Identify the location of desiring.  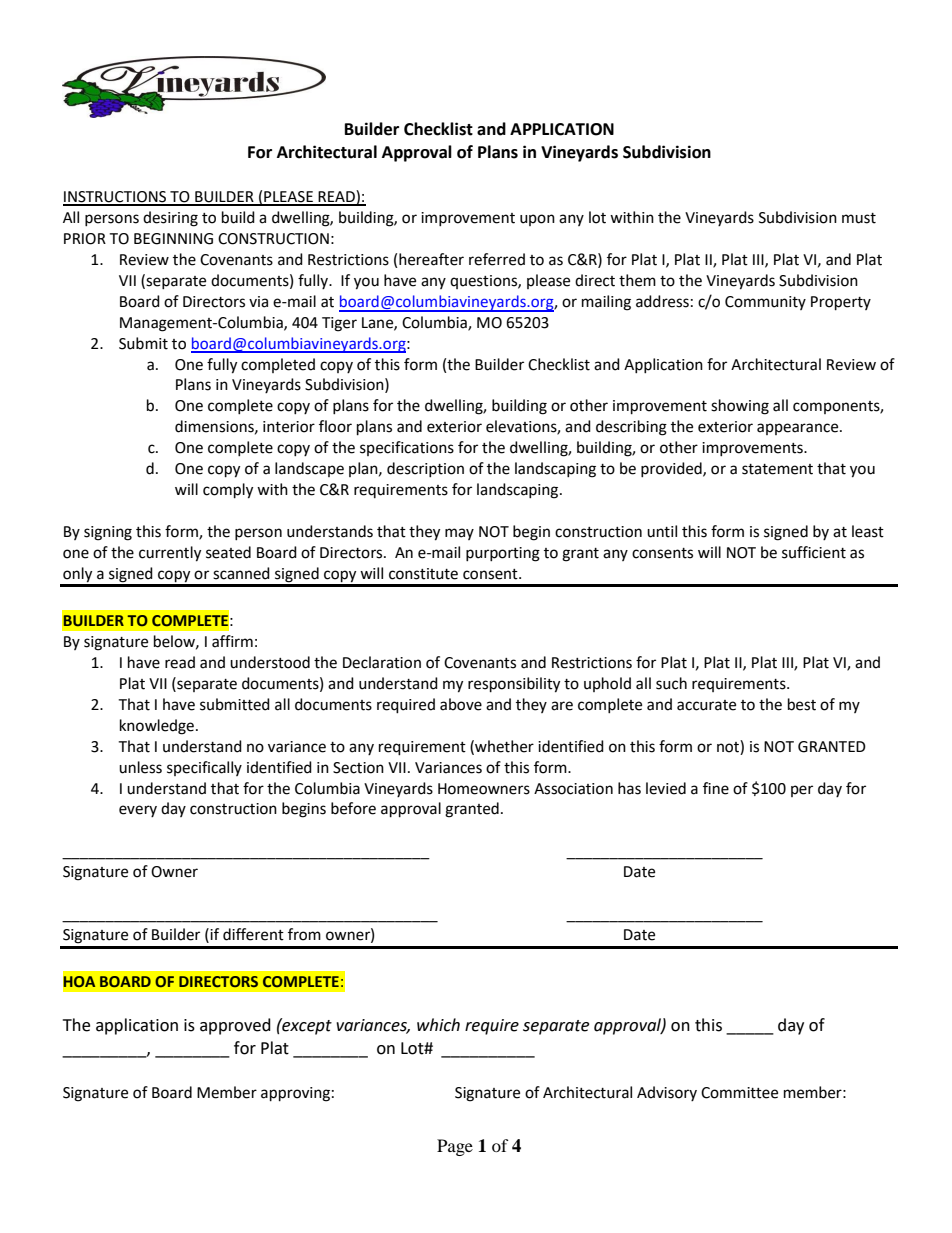
(170, 219).
